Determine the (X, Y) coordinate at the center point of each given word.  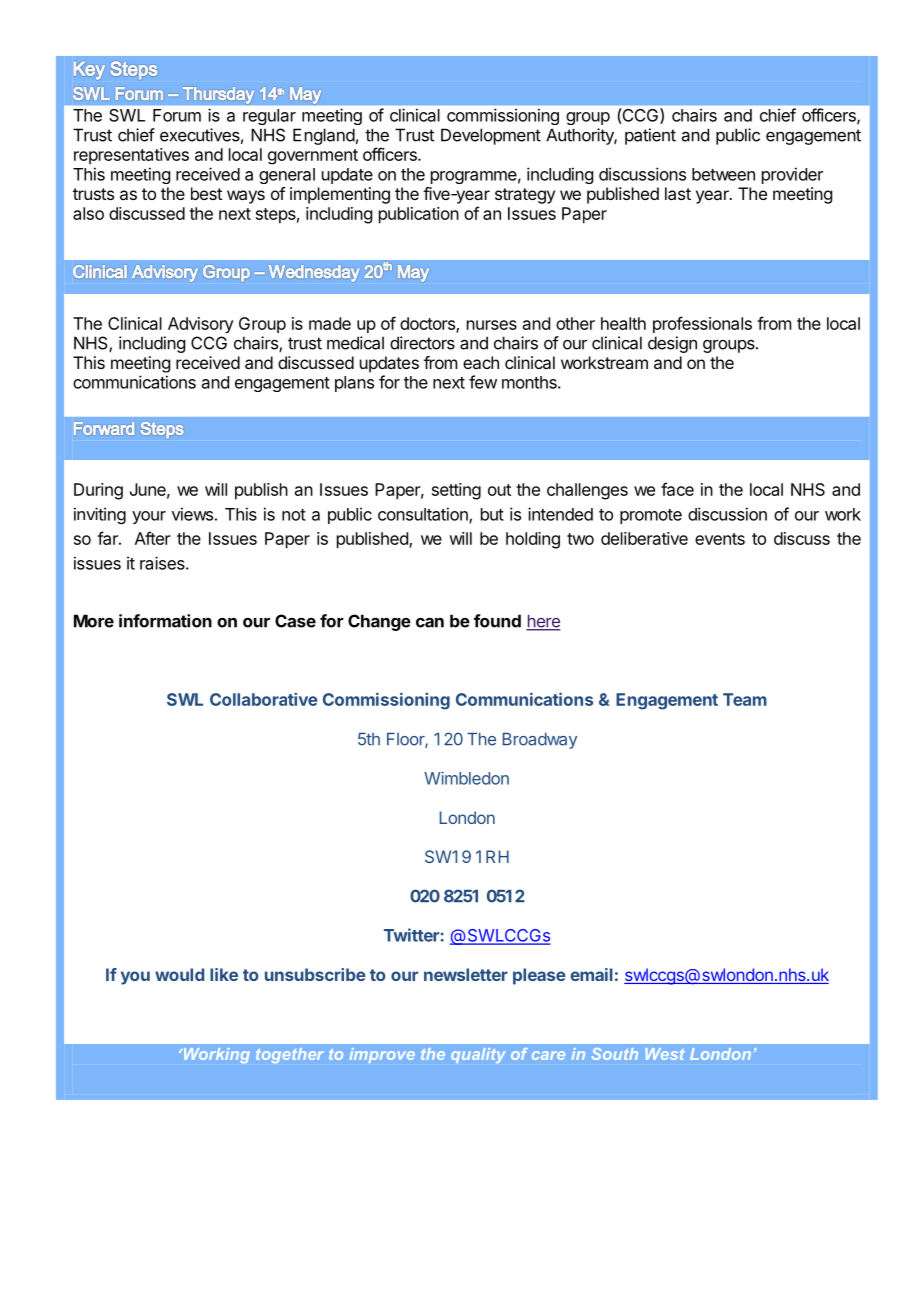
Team (745, 699)
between (723, 174)
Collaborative (263, 699)
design (672, 344)
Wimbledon (466, 778)
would (179, 974)
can (430, 622)
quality (478, 1055)
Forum (177, 115)
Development (491, 136)
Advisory (201, 325)
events (720, 539)
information (165, 621)
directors (422, 343)
